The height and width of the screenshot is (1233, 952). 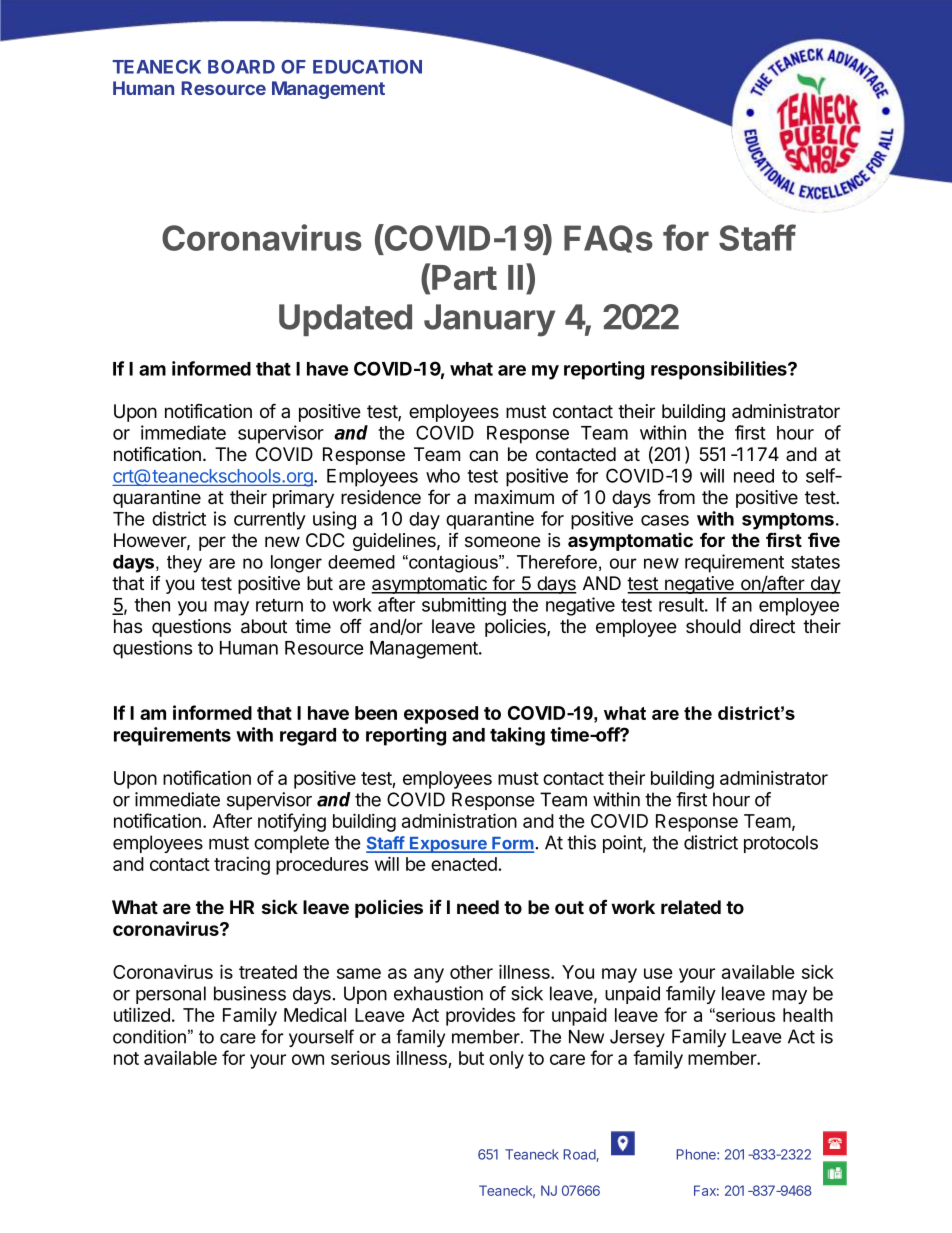 I want to click on provides, so click(x=480, y=1016).
